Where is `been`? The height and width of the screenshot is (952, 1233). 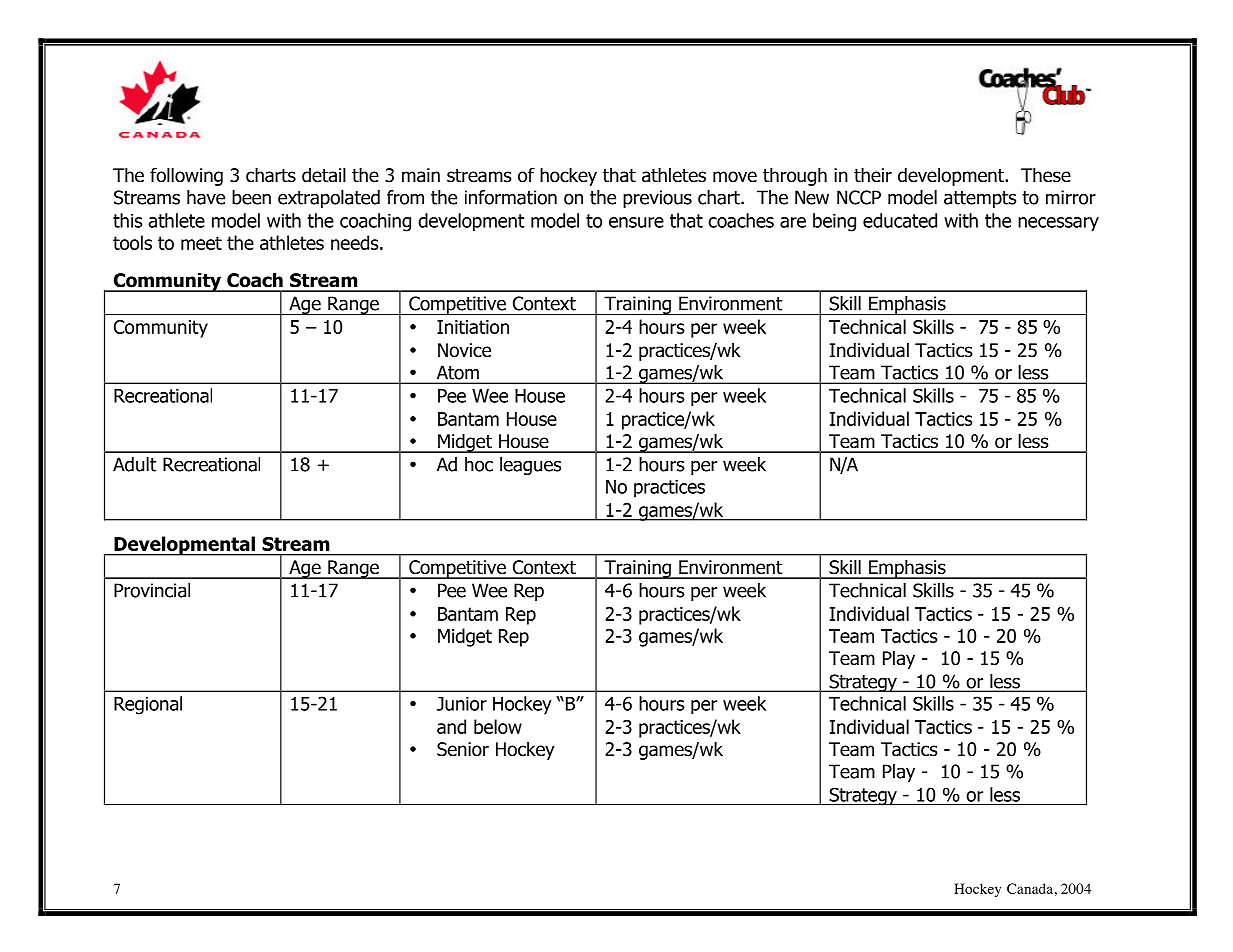
been is located at coordinates (251, 197).
